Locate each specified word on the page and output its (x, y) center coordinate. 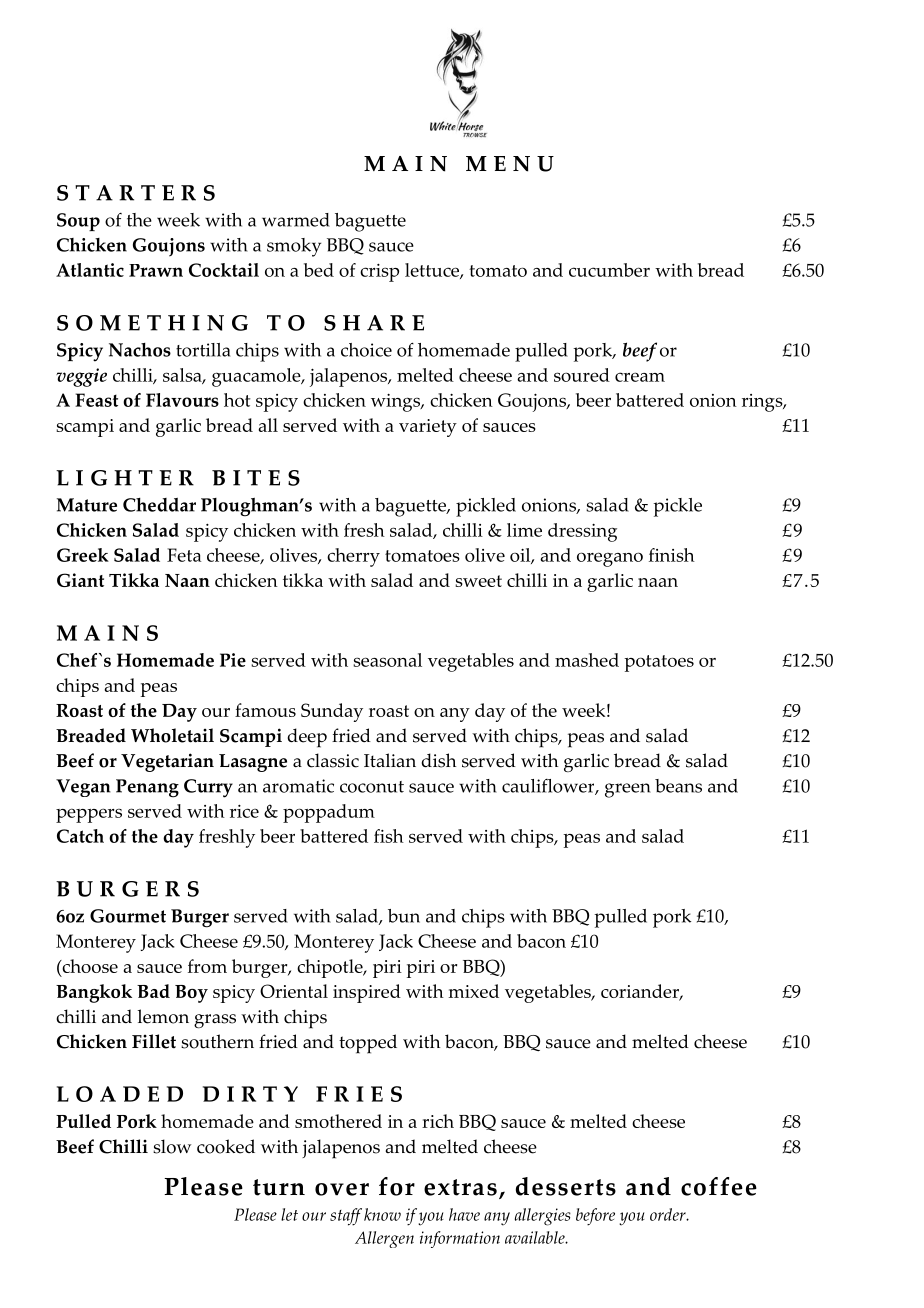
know (382, 1214)
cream (640, 377)
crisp (379, 273)
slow (172, 1146)
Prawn (156, 270)
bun (404, 916)
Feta (184, 555)
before (595, 1217)
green (628, 790)
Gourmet (128, 916)
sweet (478, 581)
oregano (610, 559)
